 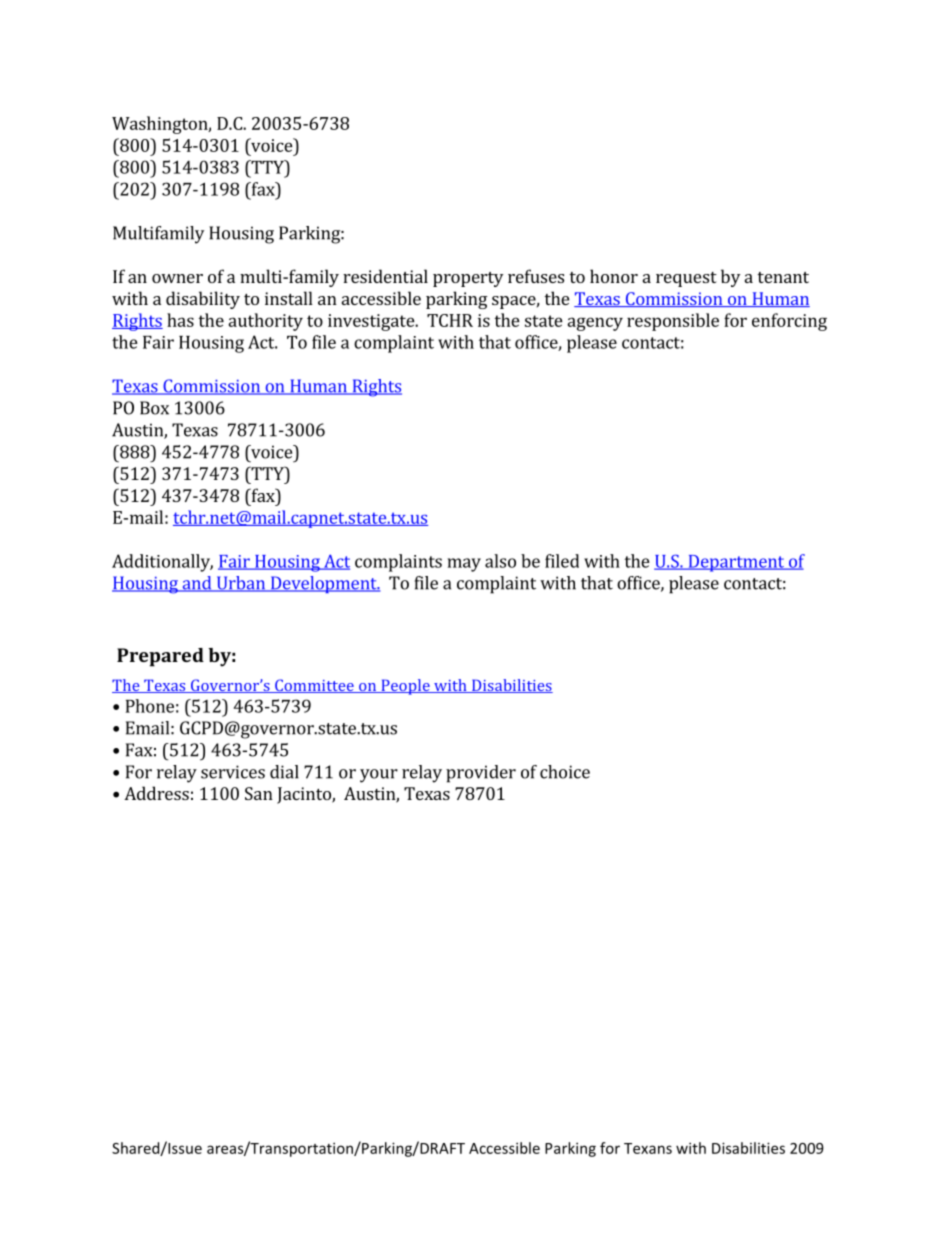 I want to click on provider, so click(x=481, y=774).
